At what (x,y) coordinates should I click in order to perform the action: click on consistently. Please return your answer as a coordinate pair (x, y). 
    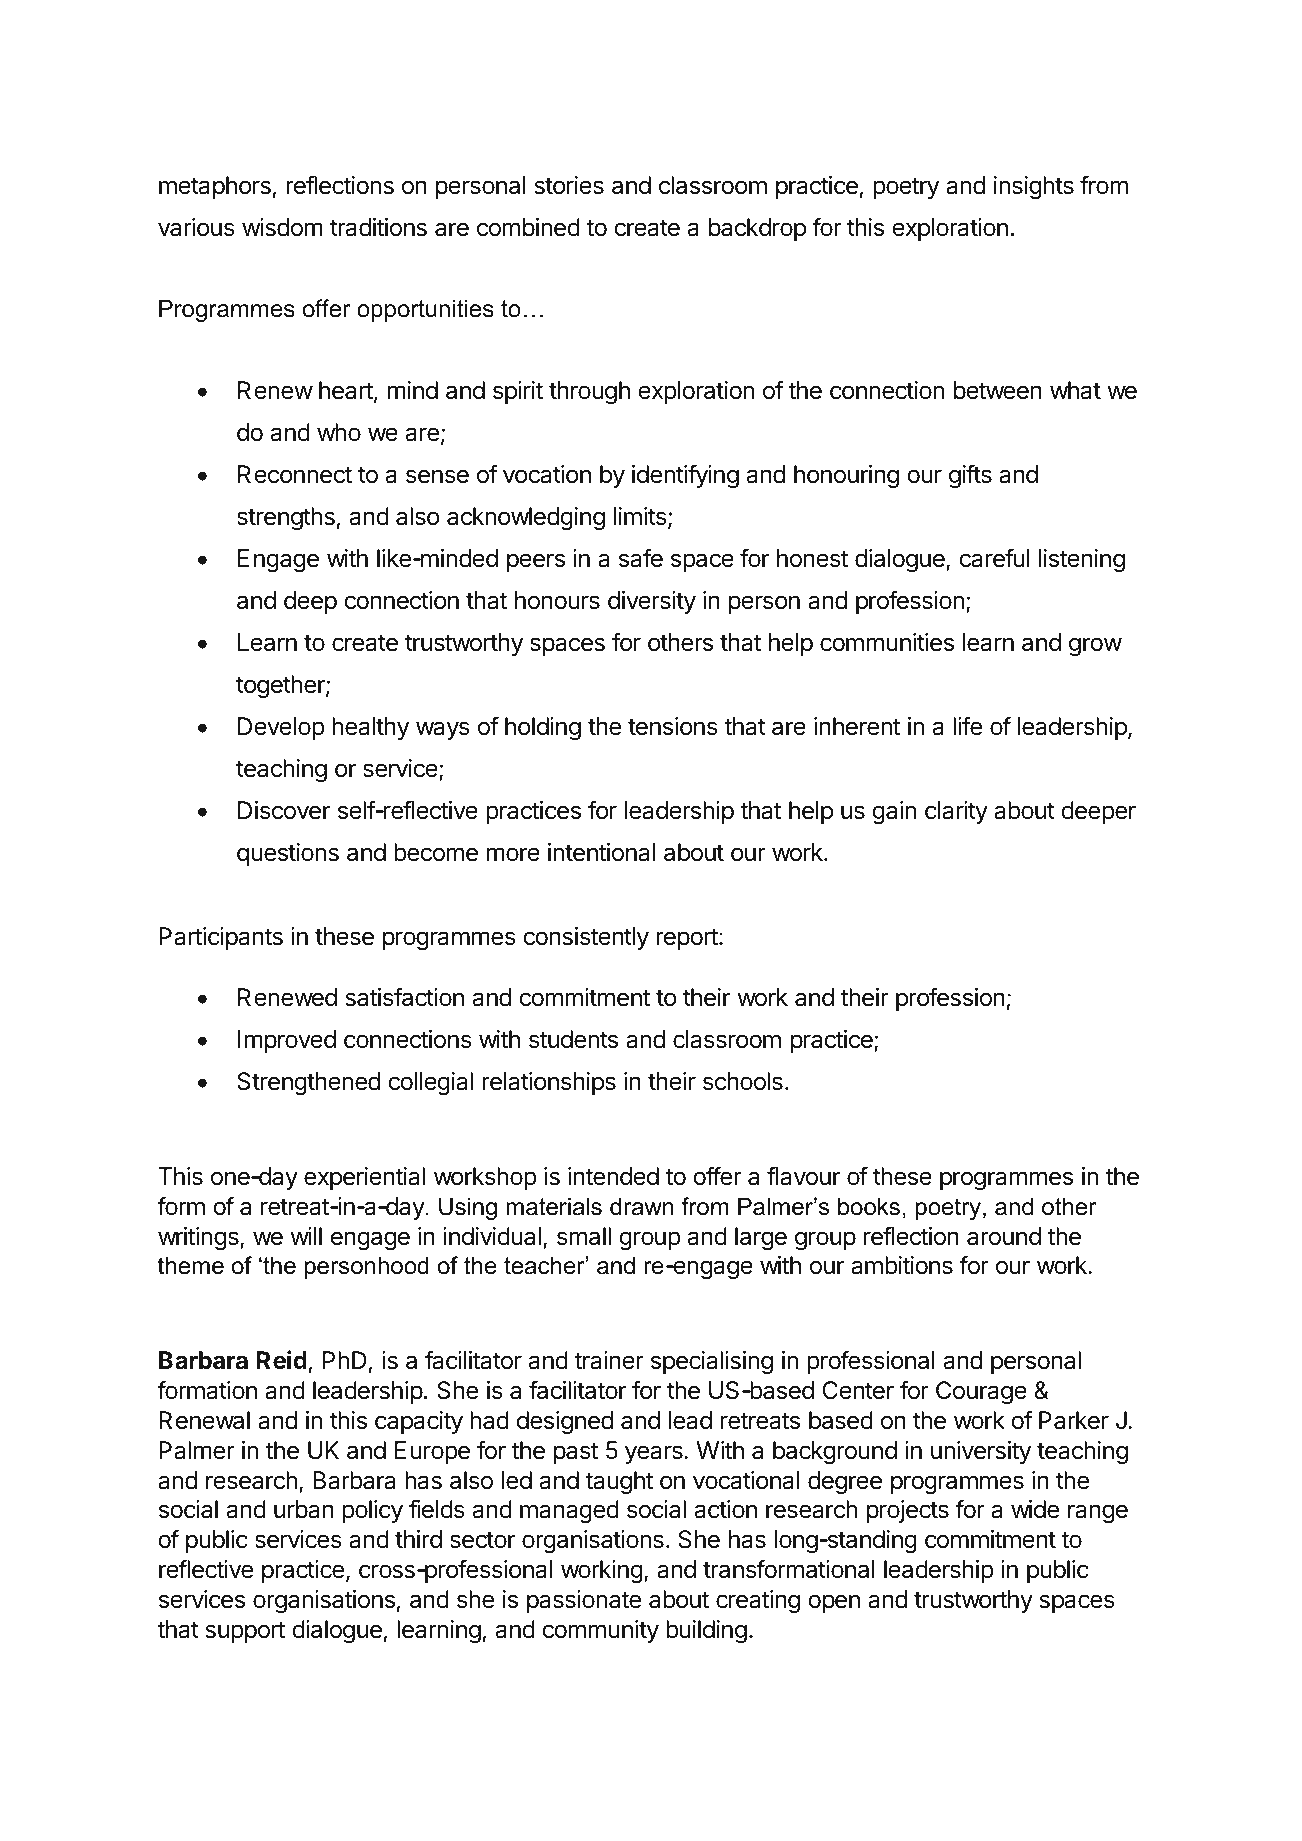
    Looking at the image, I should click on (586, 938).
